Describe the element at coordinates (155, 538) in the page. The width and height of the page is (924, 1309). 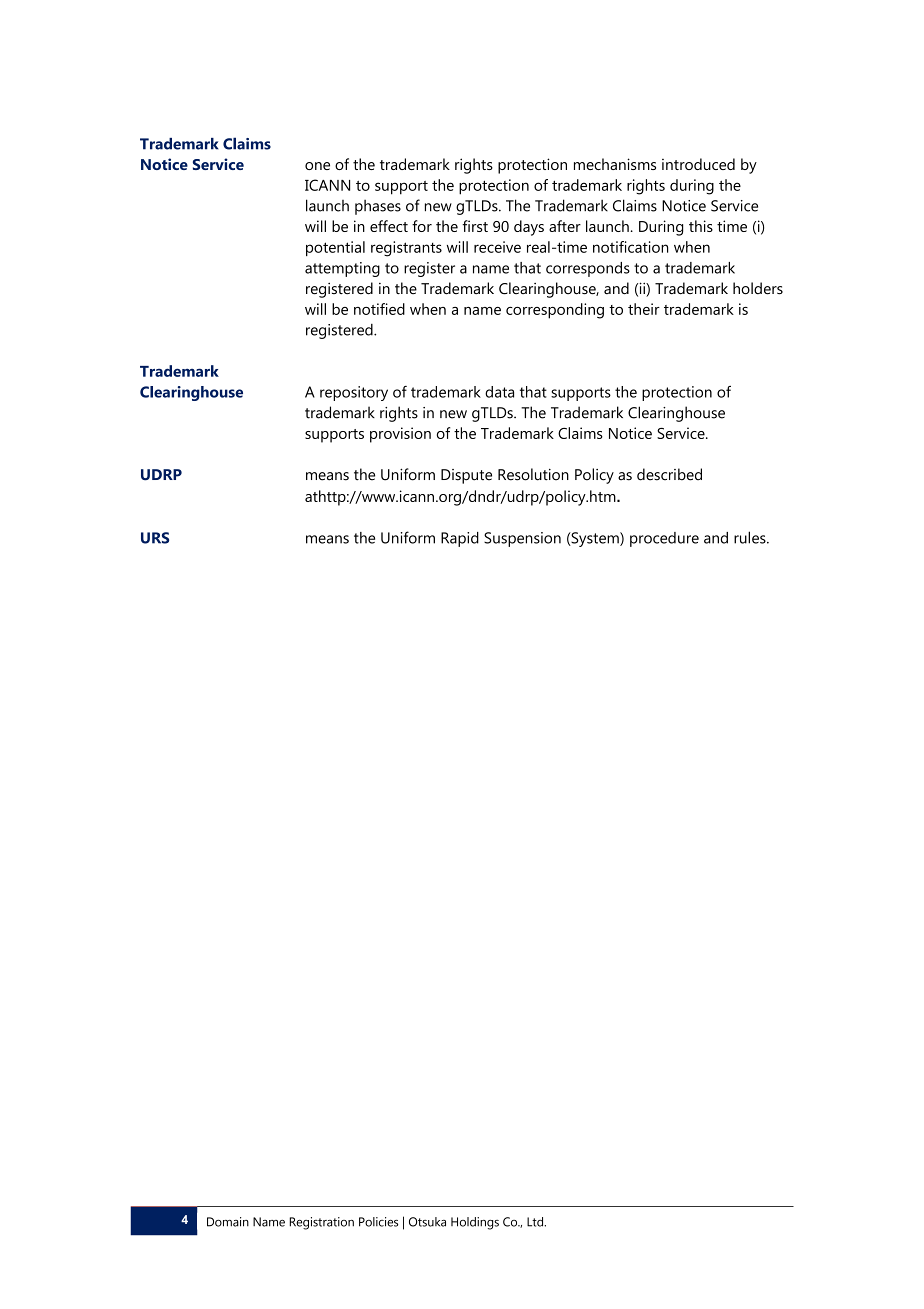
I see `URS` at that location.
